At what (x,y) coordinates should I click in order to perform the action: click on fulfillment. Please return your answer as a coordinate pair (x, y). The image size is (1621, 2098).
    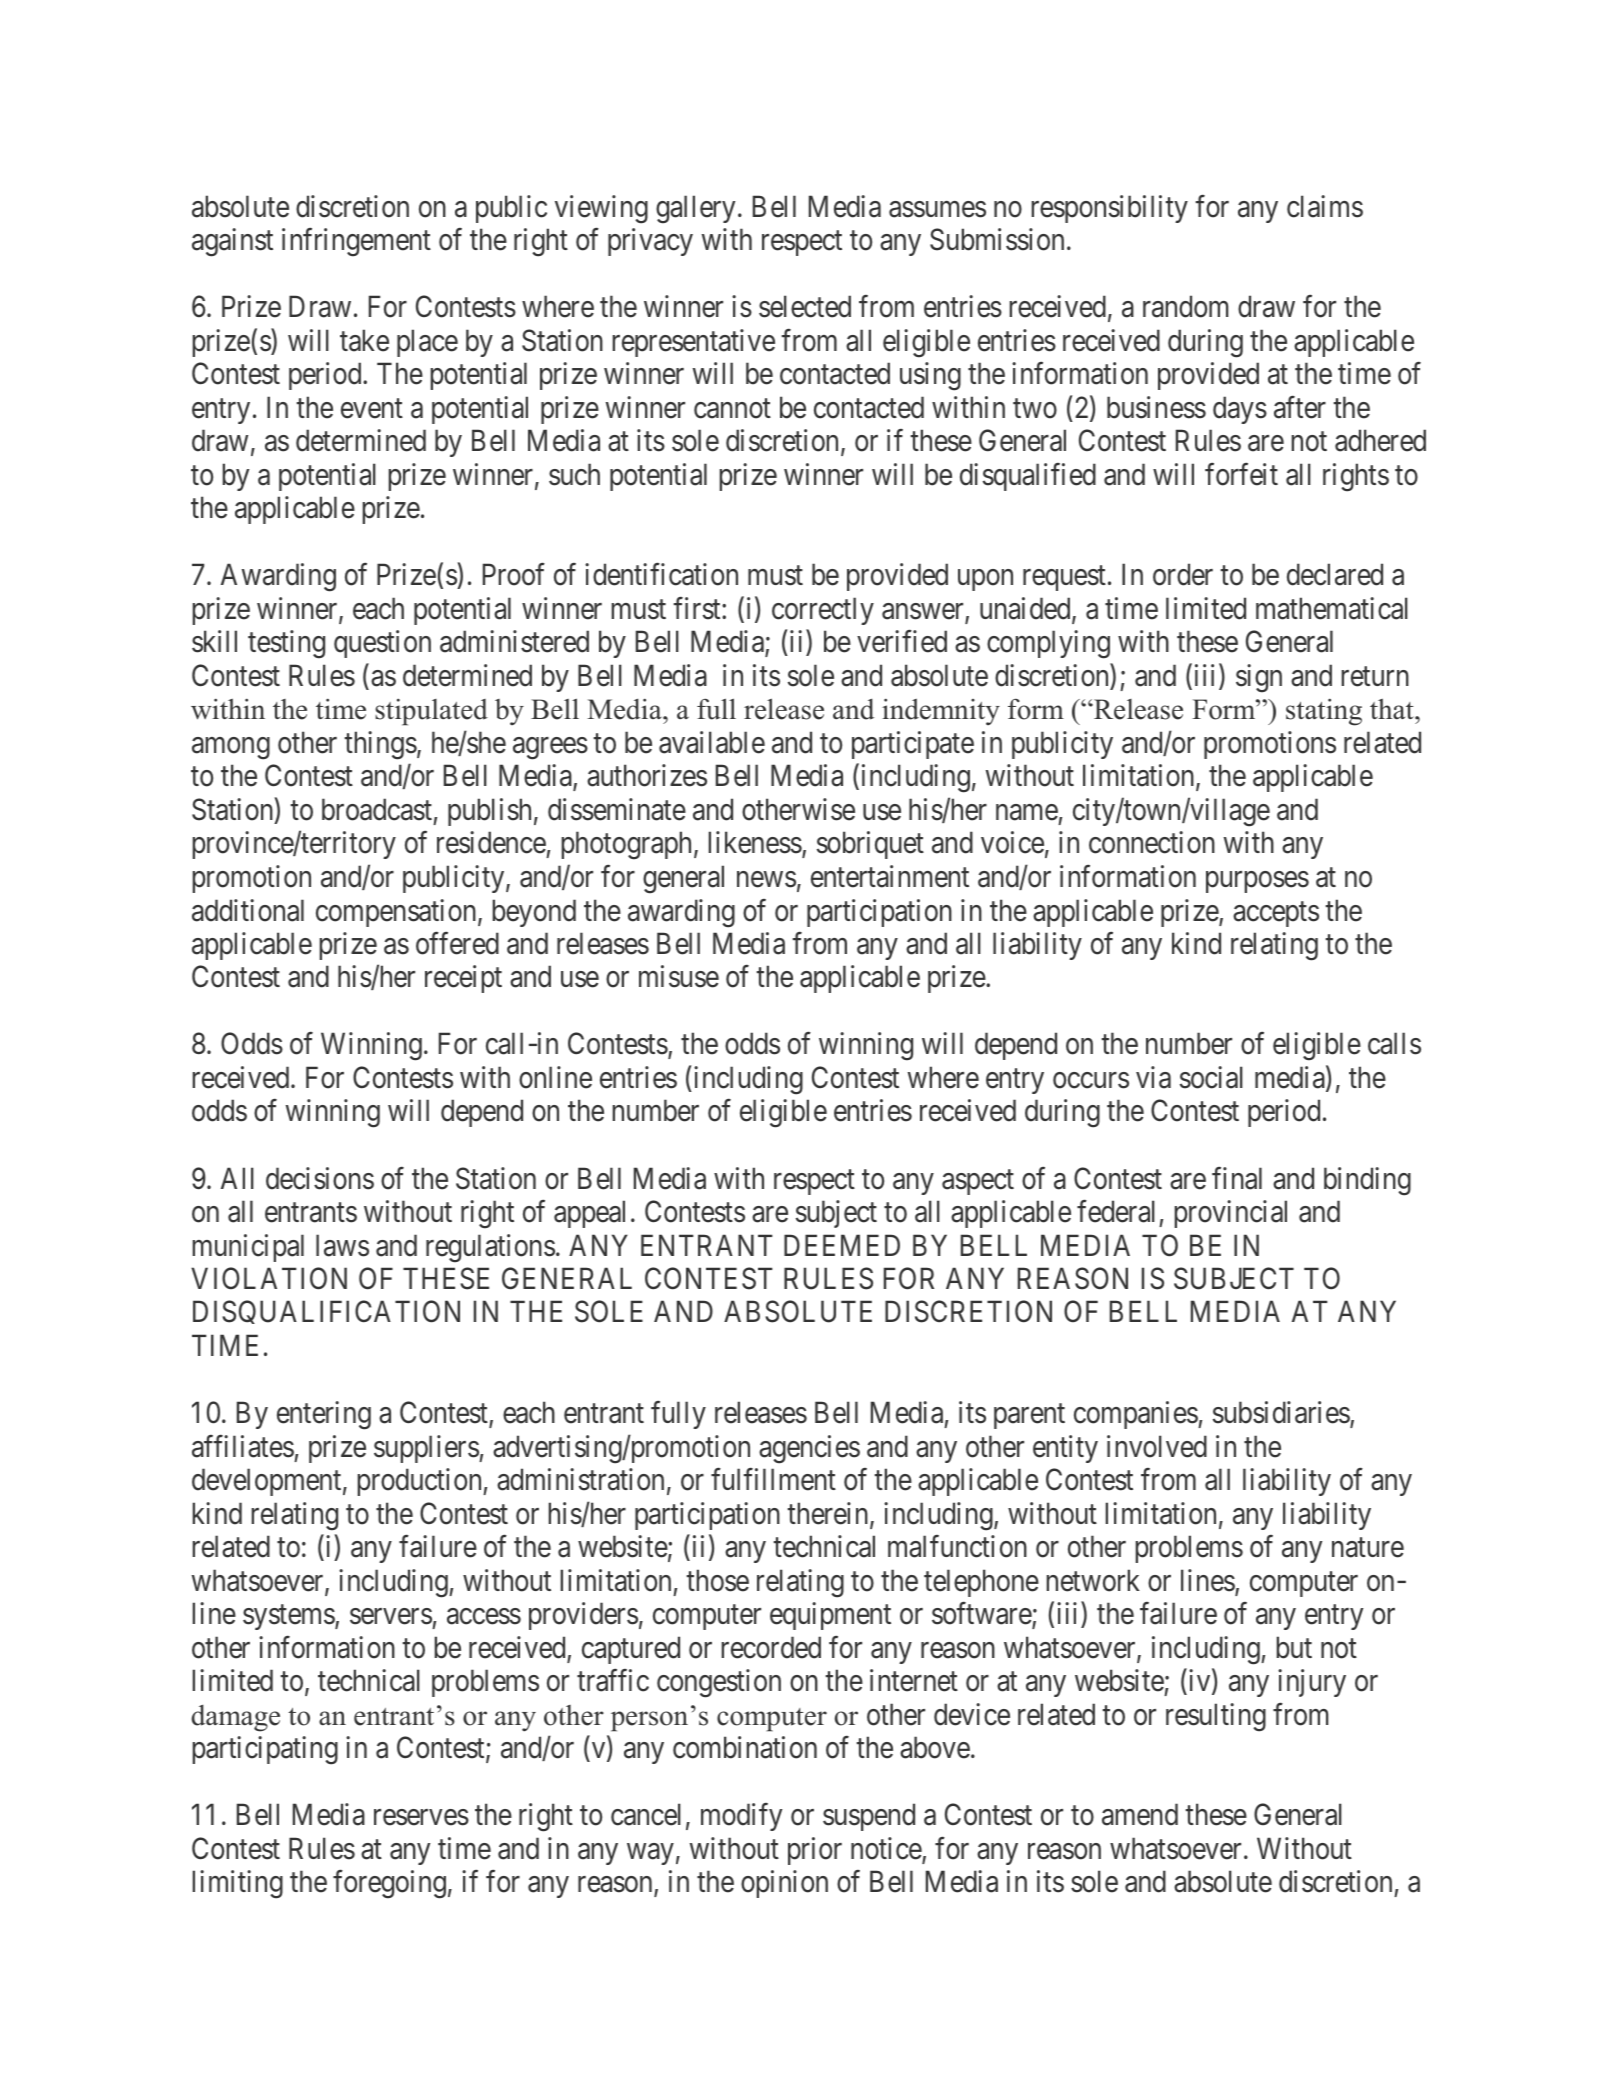
    Looking at the image, I should click on (773, 1479).
